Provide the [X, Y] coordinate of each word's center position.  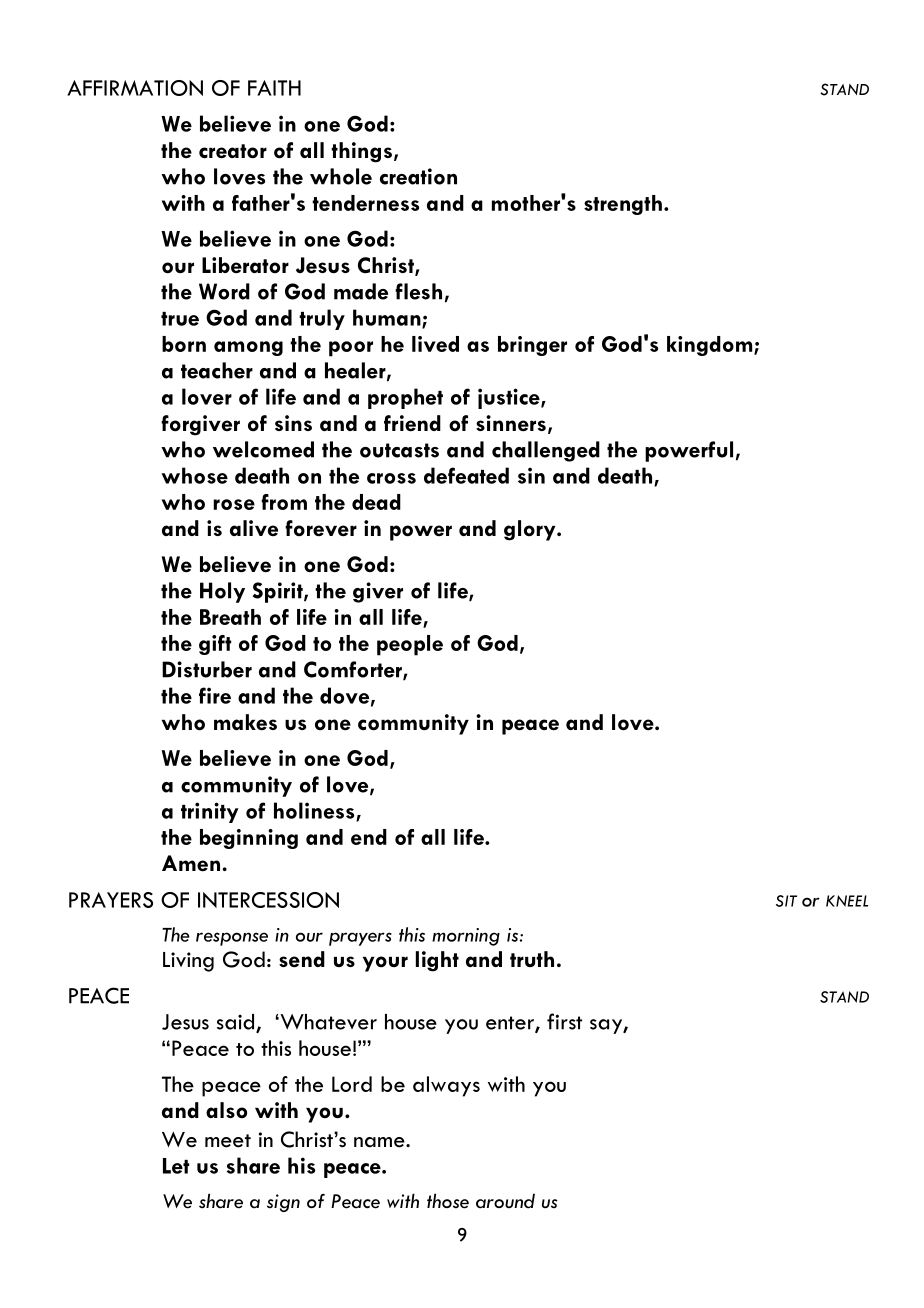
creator [233, 151]
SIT [786, 901]
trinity [210, 812]
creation [418, 176]
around [505, 1201]
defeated [466, 475]
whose [194, 475]
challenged [546, 451]
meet [228, 1141]
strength [623, 205]
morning [466, 937]
